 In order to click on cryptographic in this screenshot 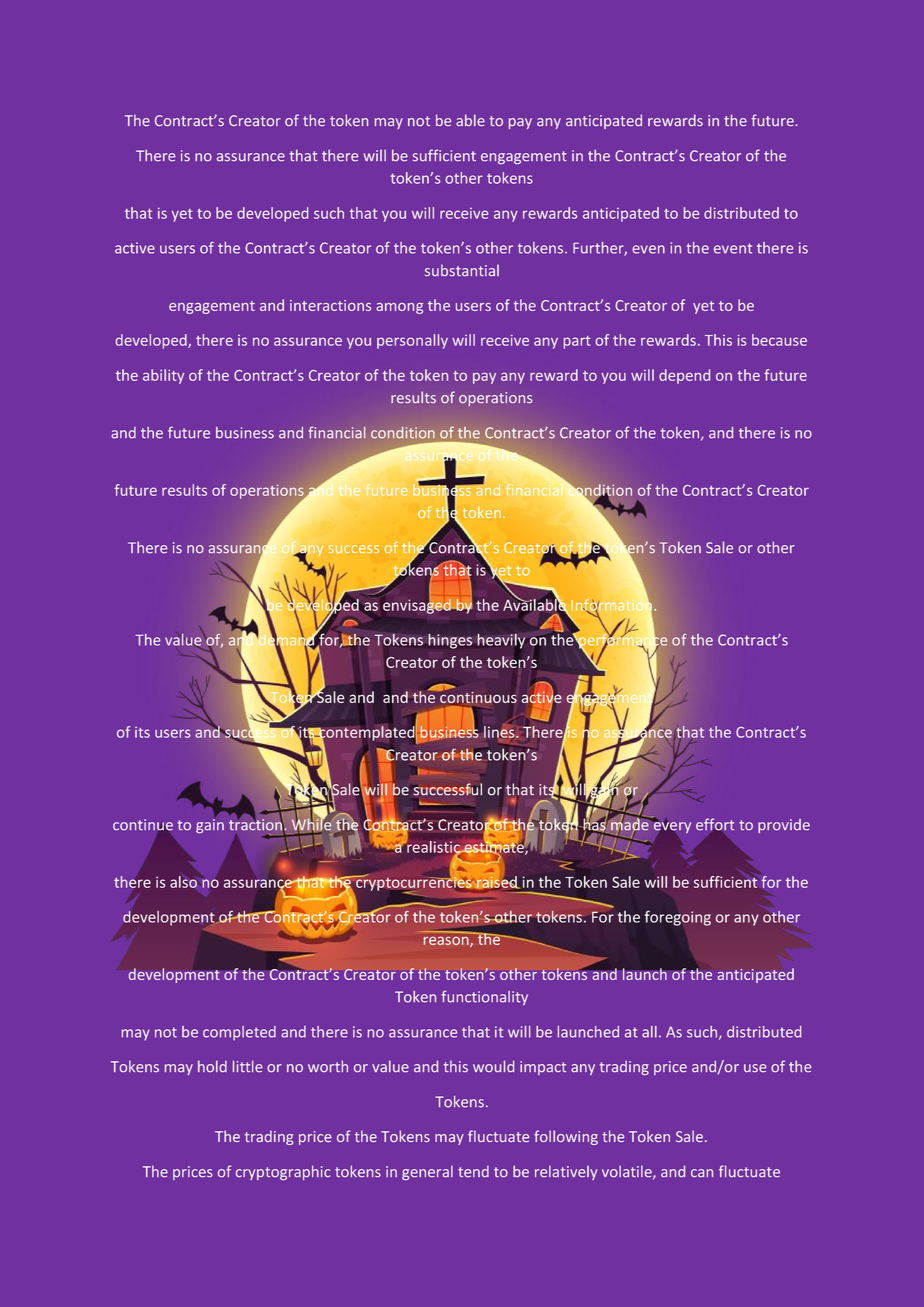, I will do `click(283, 1172)`.
